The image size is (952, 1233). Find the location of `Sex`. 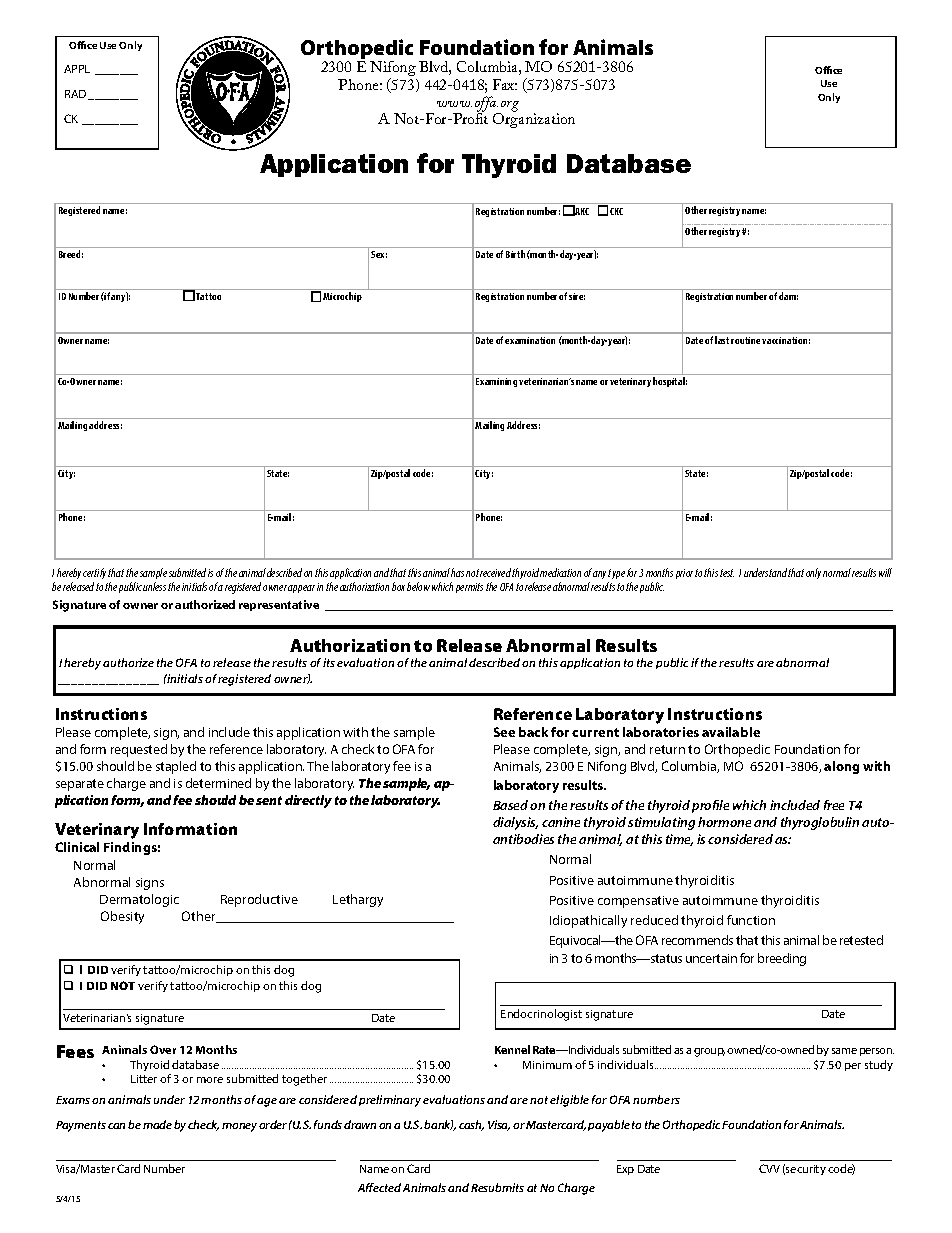

Sex is located at coordinates (379, 254).
